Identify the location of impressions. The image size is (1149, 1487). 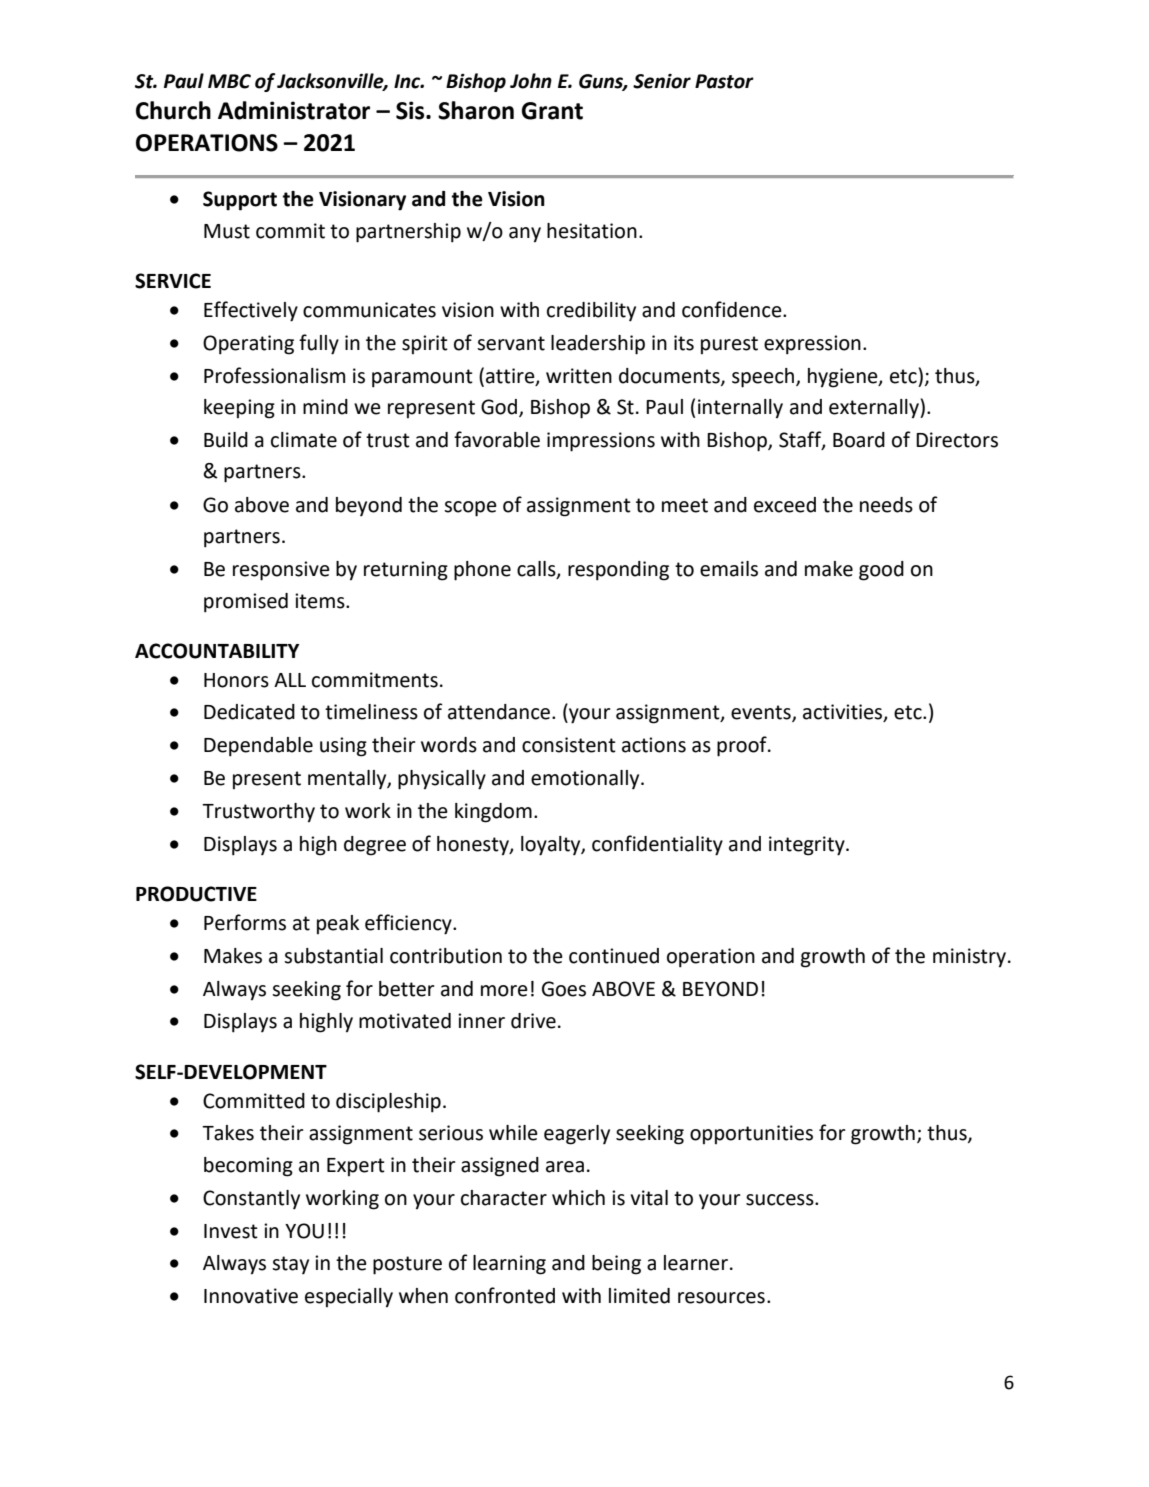
(601, 442).
